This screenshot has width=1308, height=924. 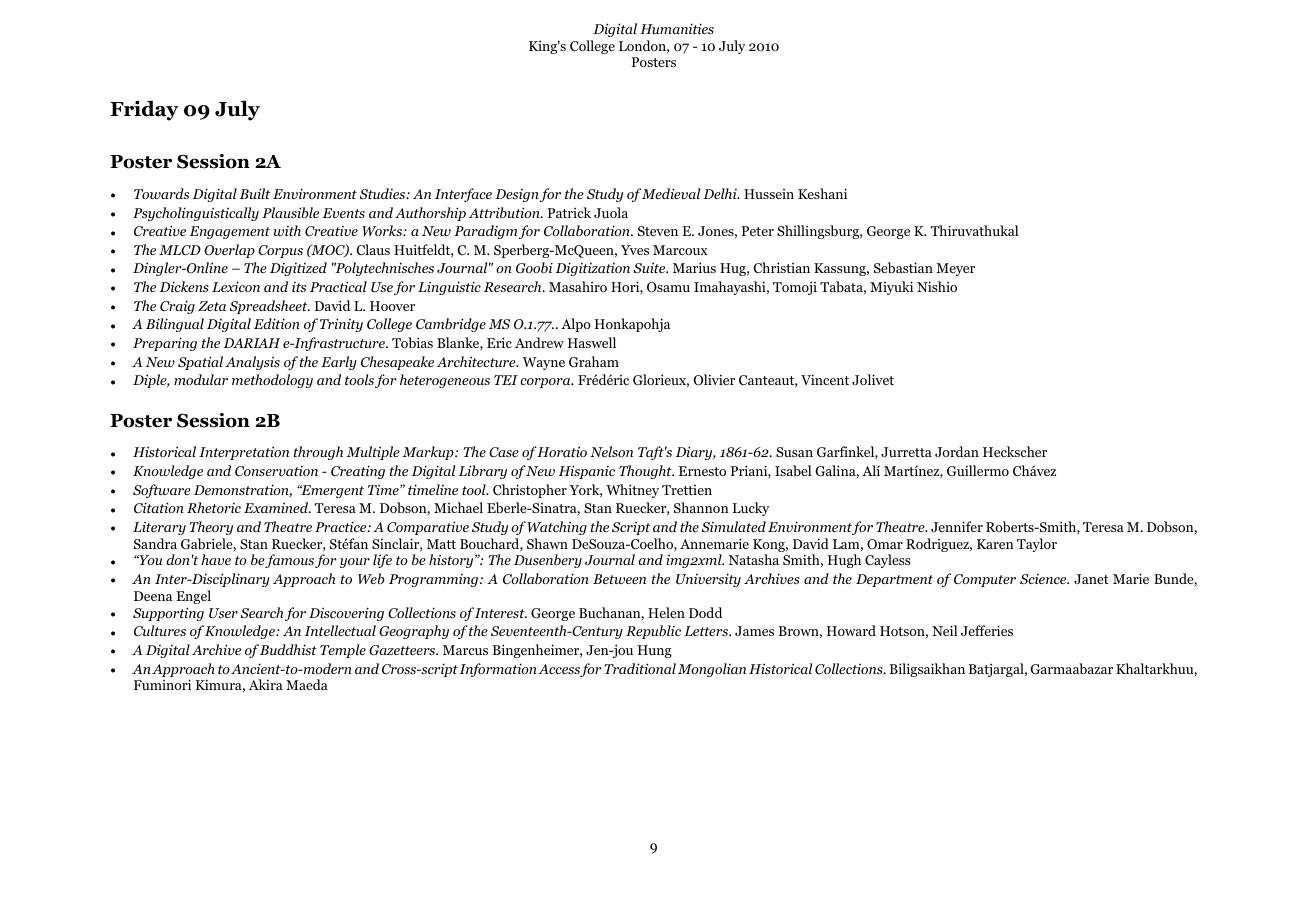 What do you see at coordinates (255, 193) in the screenshot?
I see `Built` at bounding box center [255, 193].
